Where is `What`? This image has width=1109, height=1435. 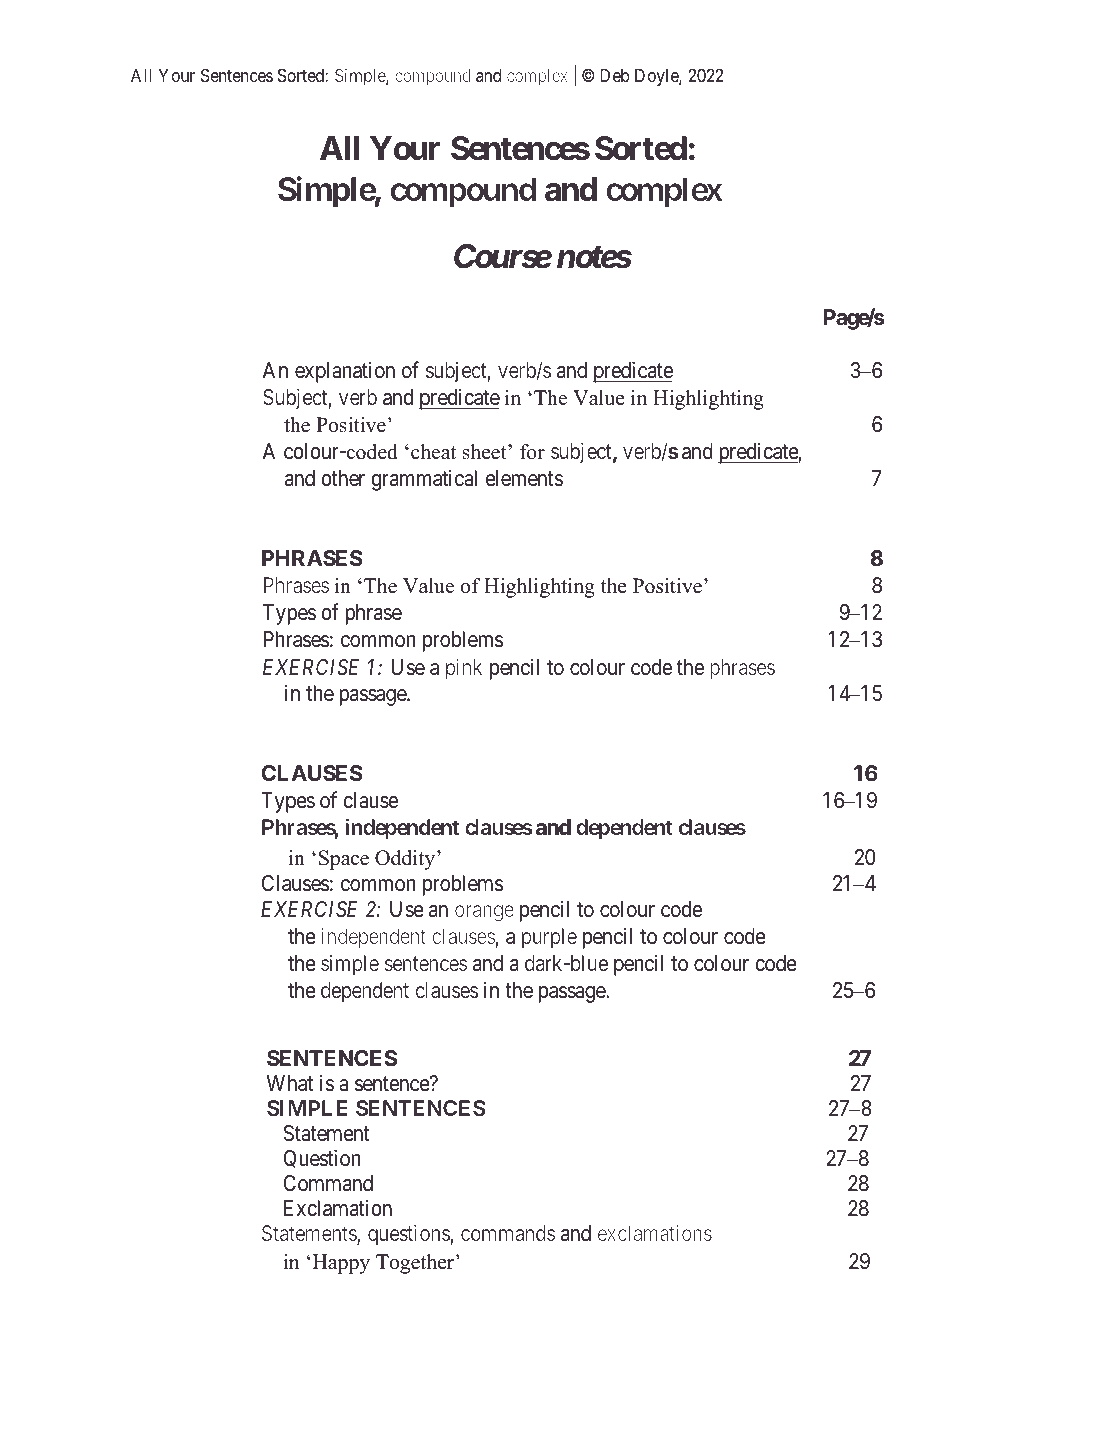 What is located at coordinates (290, 1083).
